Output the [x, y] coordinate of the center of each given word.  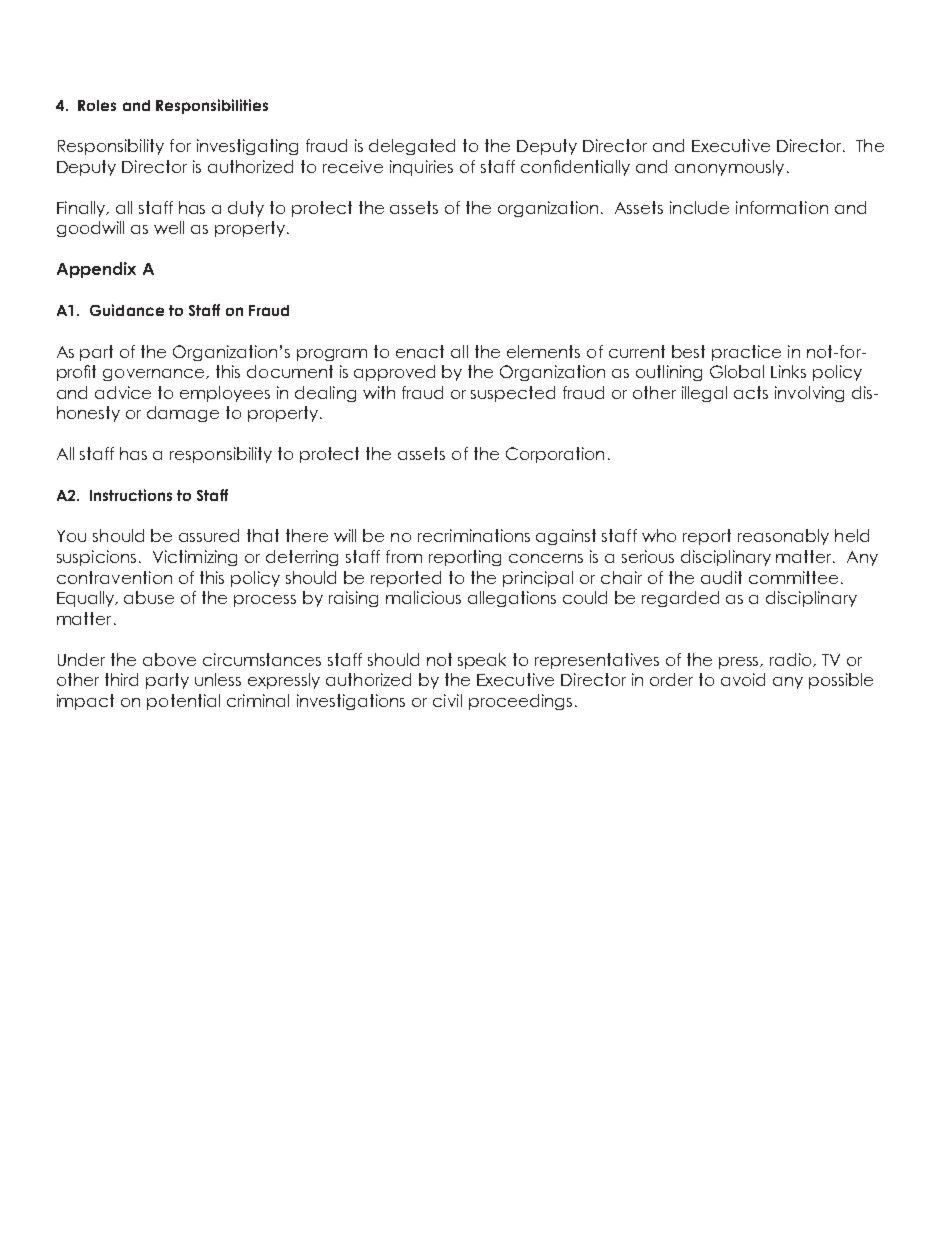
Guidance [127, 310]
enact [420, 351]
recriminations [474, 535]
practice [746, 353]
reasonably [783, 537]
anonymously [729, 168]
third [121, 679]
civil [447, 700]
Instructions [131, 495]
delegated [412, 147]
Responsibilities [212, 106]
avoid [743, 679]
